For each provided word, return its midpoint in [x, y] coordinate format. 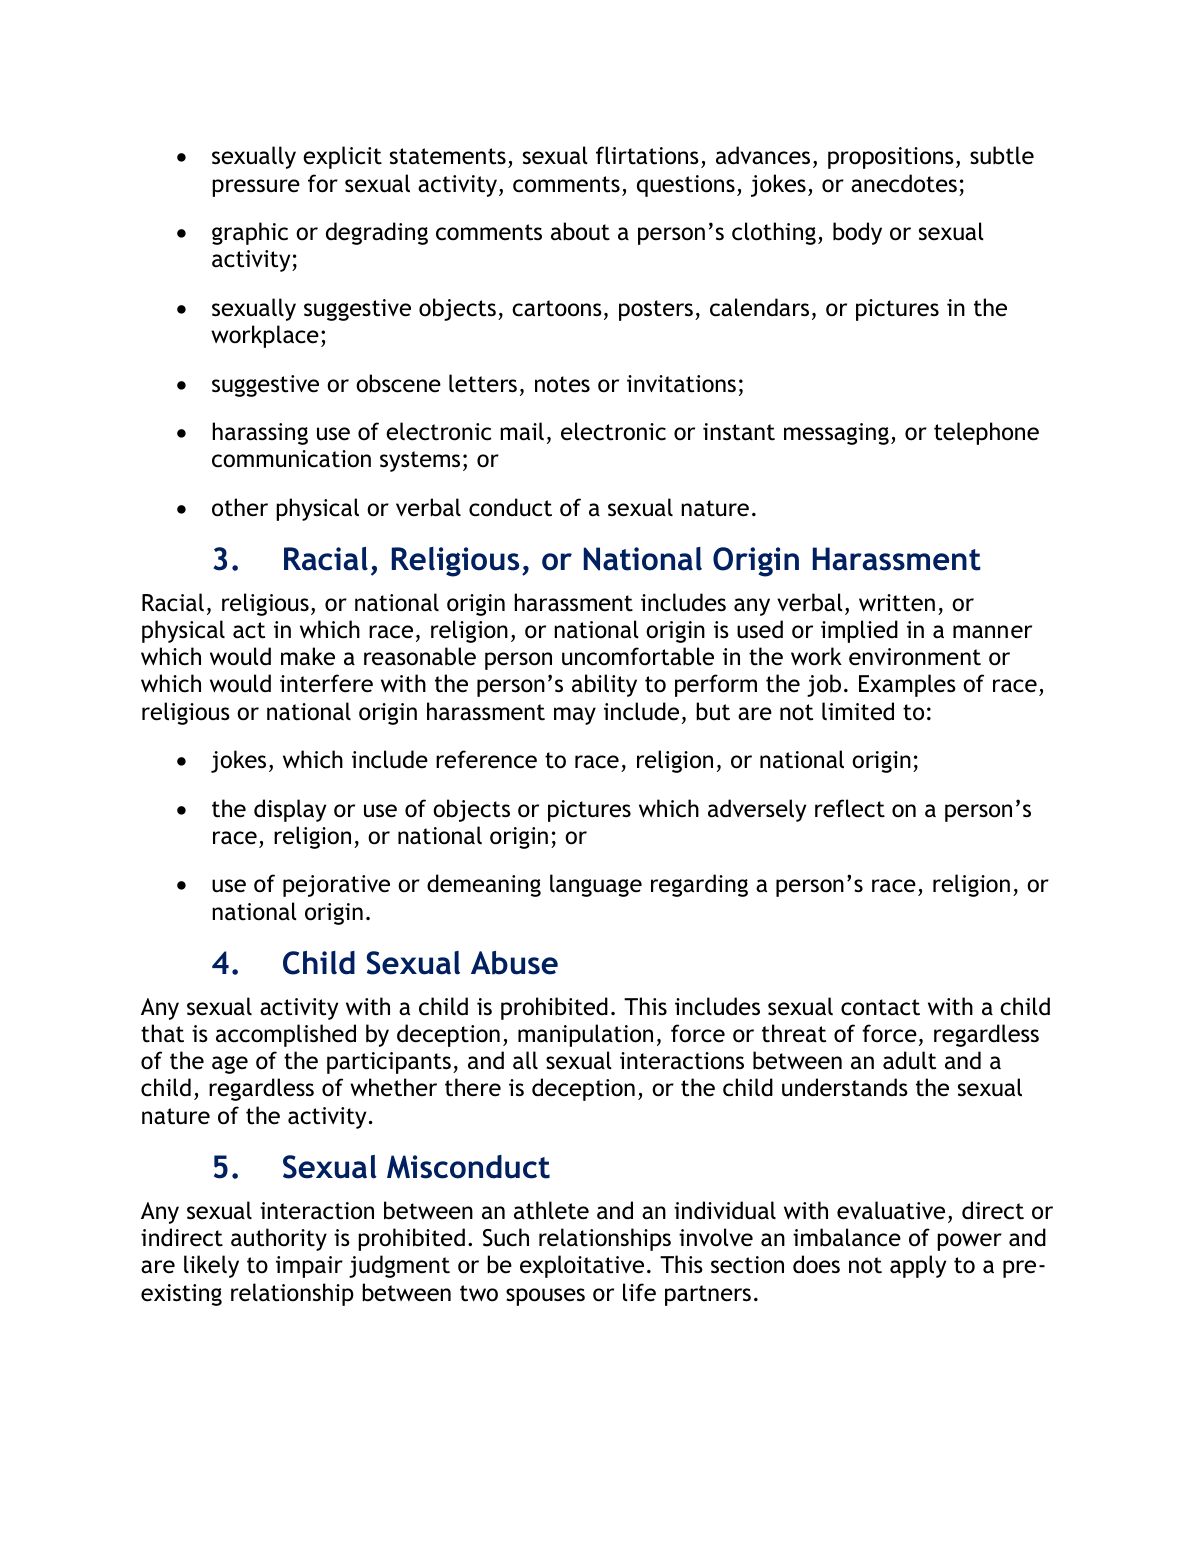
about [580, 231]
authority [279, 1239]
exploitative [582, 1266]
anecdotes [904, 183]
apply [918, 1266]
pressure [256, 188]
